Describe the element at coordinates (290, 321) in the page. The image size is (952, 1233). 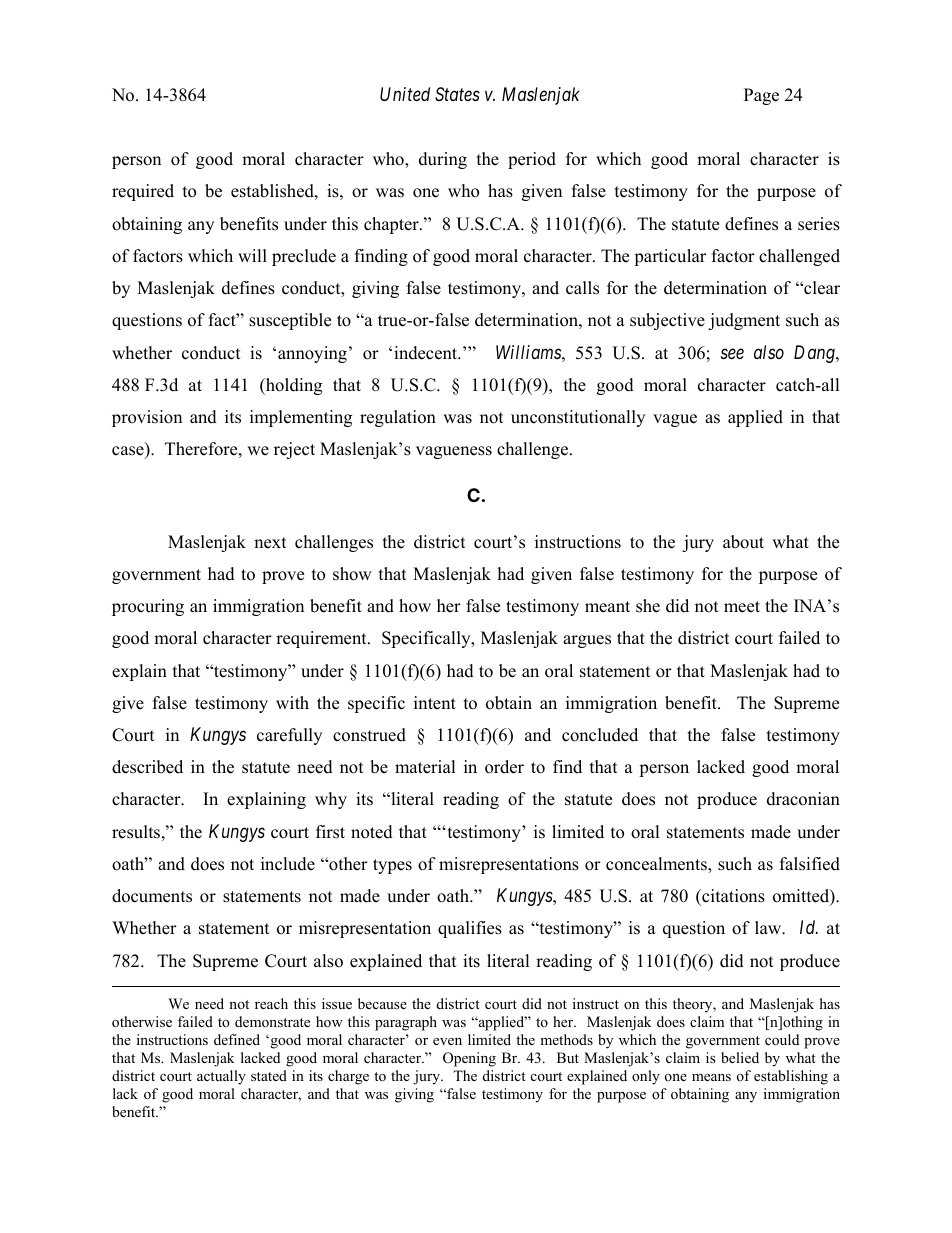
I see `susceptible` at that location.
